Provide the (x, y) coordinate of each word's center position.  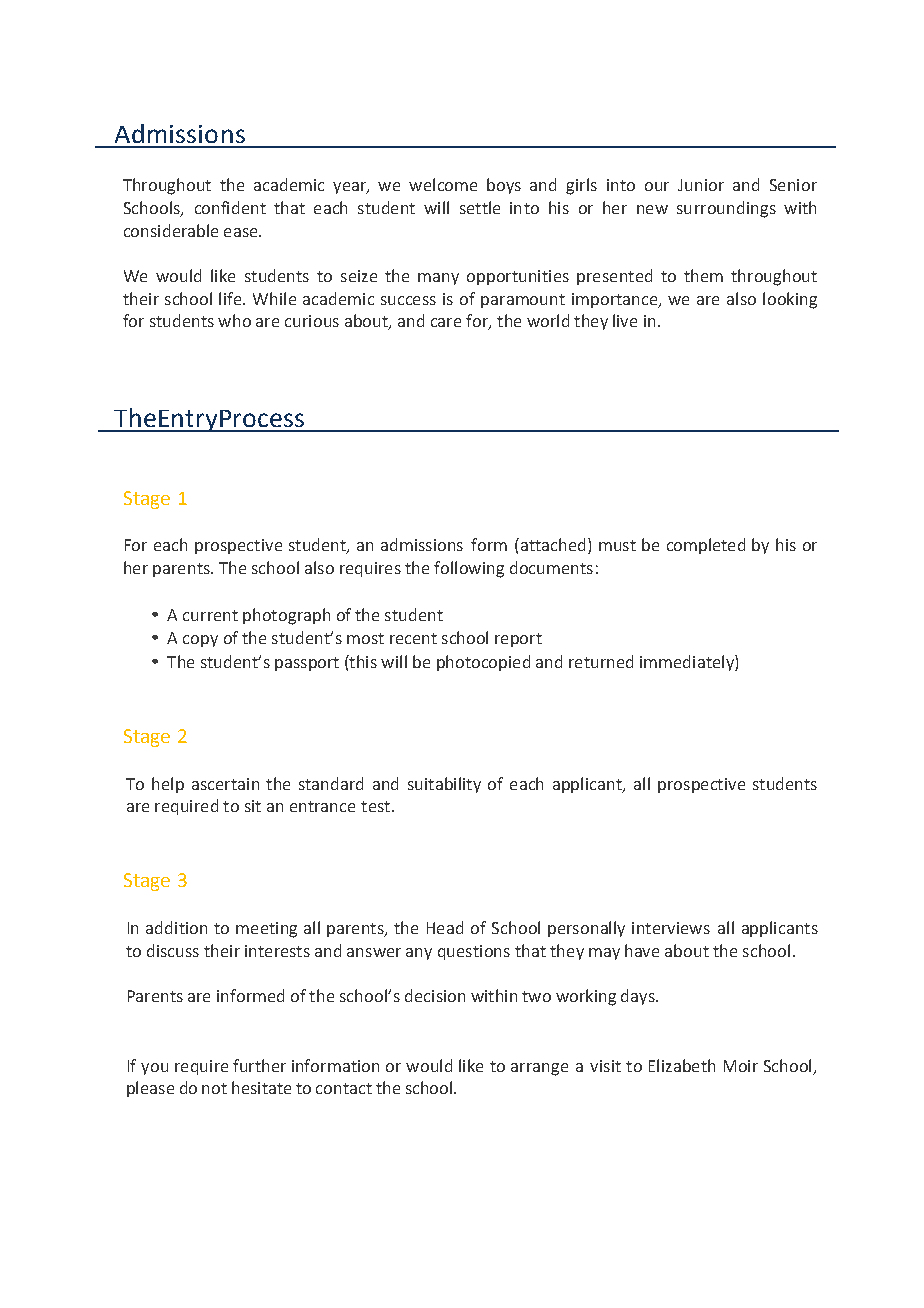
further (259, 1065)
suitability (444, 785)
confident (230, 207)
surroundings (726, 209)
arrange (539, 1069)
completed (706, 546)
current (210, 615)
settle (480, 207)
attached (551, 544)
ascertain (225, 784)
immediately (688, 663)
